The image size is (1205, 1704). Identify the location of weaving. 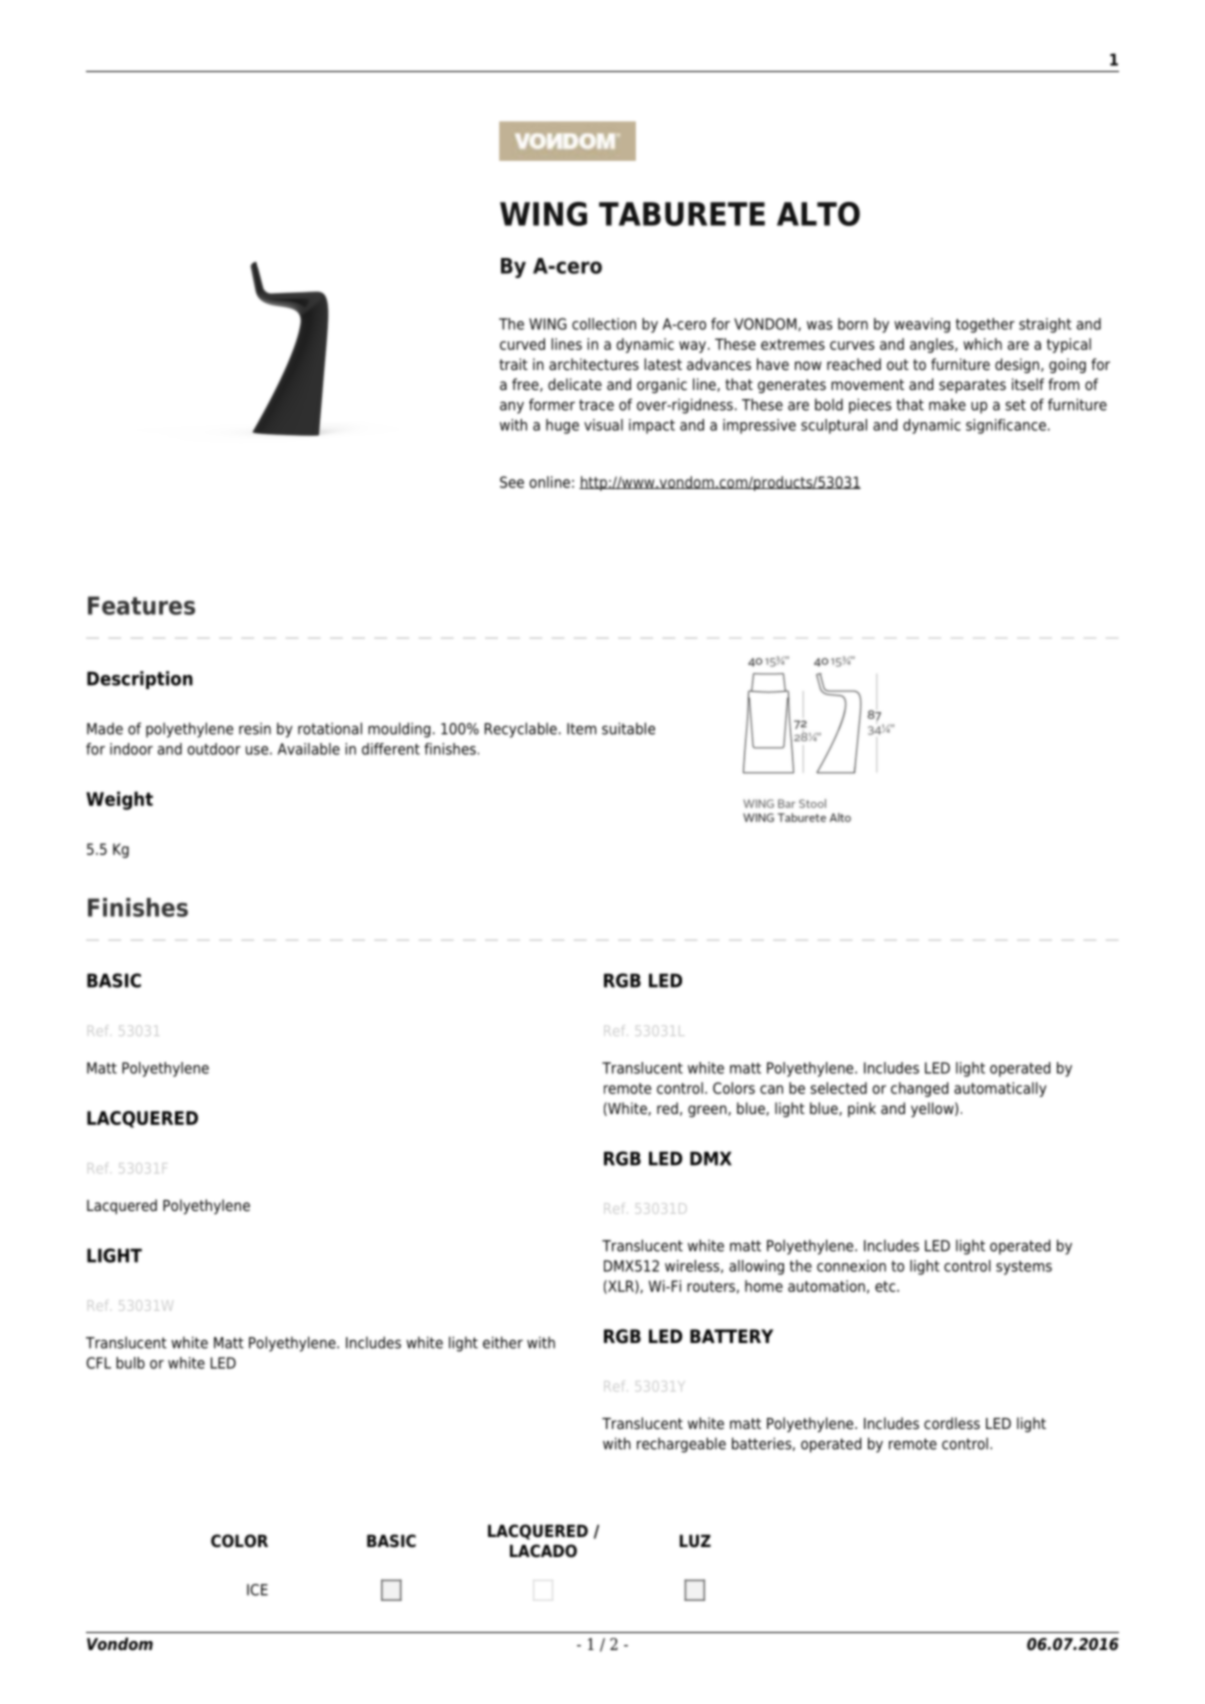
(922, 325).
